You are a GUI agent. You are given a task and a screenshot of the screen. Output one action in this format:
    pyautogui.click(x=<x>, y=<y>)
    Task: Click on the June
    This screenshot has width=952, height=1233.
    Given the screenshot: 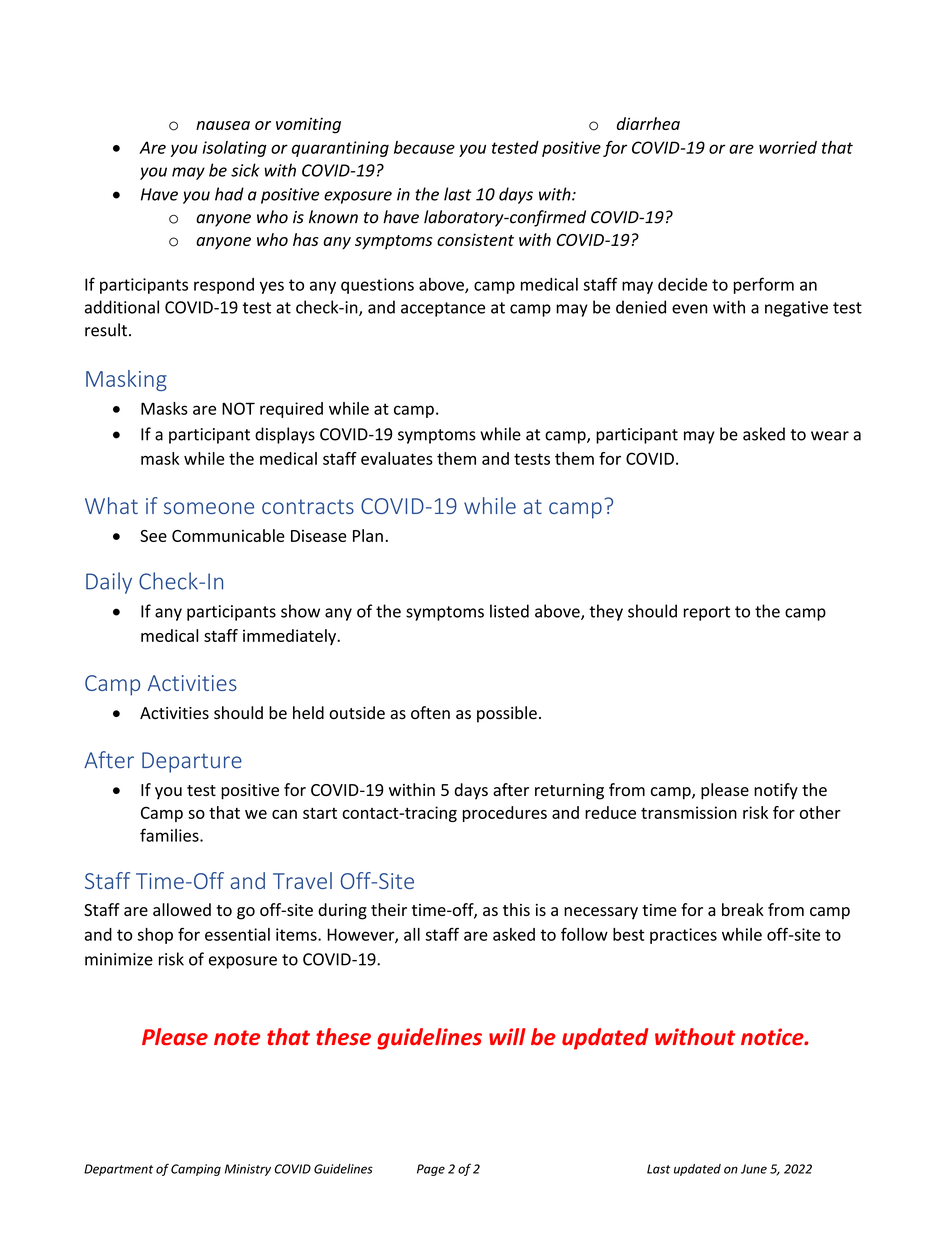 What is the action you would take?
    pyautogui.click(x=754, y=1169)
